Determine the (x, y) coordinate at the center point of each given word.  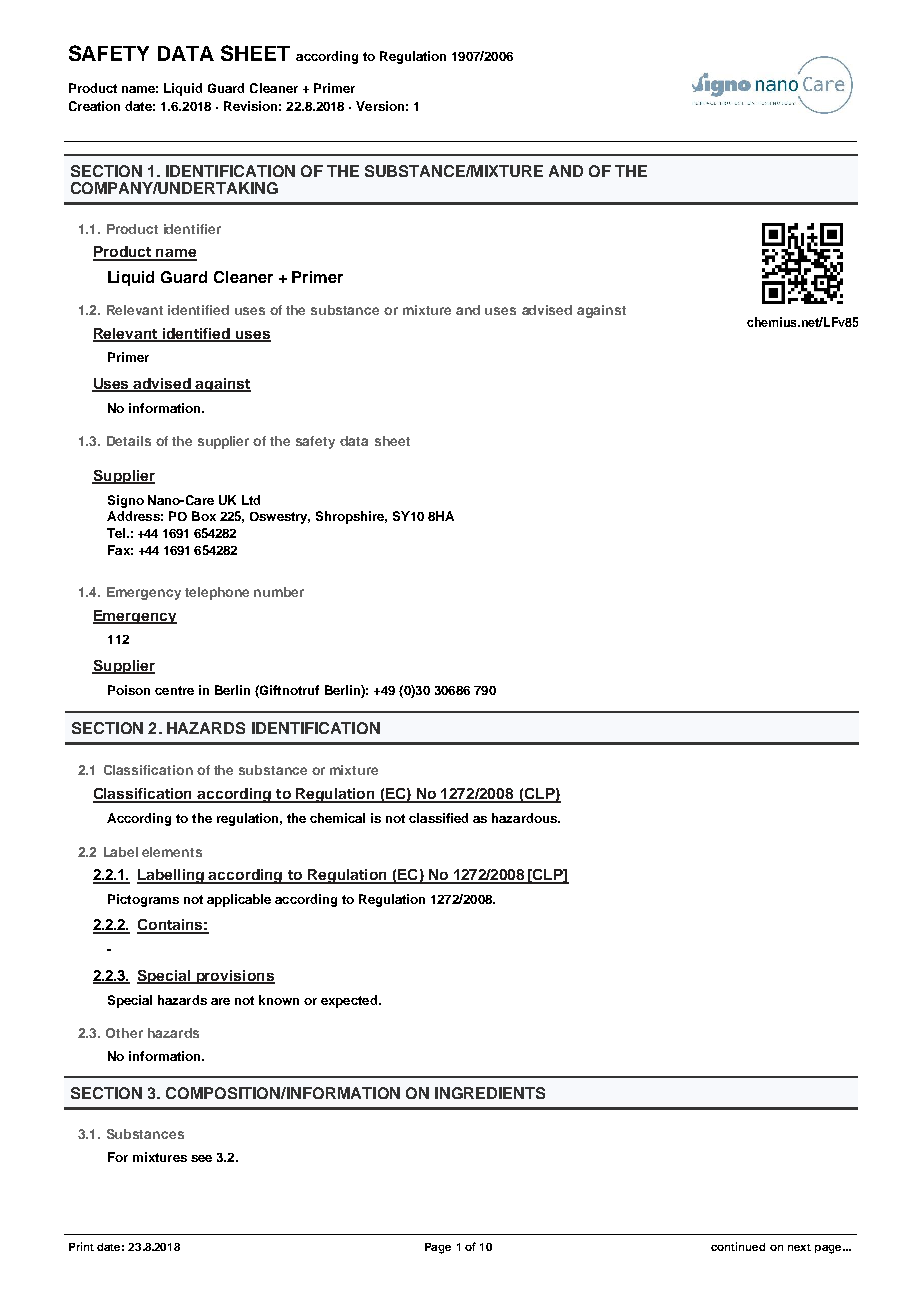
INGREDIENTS (490, 1093)
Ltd (251, 500)
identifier (192, 229)
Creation (94, 106)
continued (738, 1246)
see (201, 1158)
